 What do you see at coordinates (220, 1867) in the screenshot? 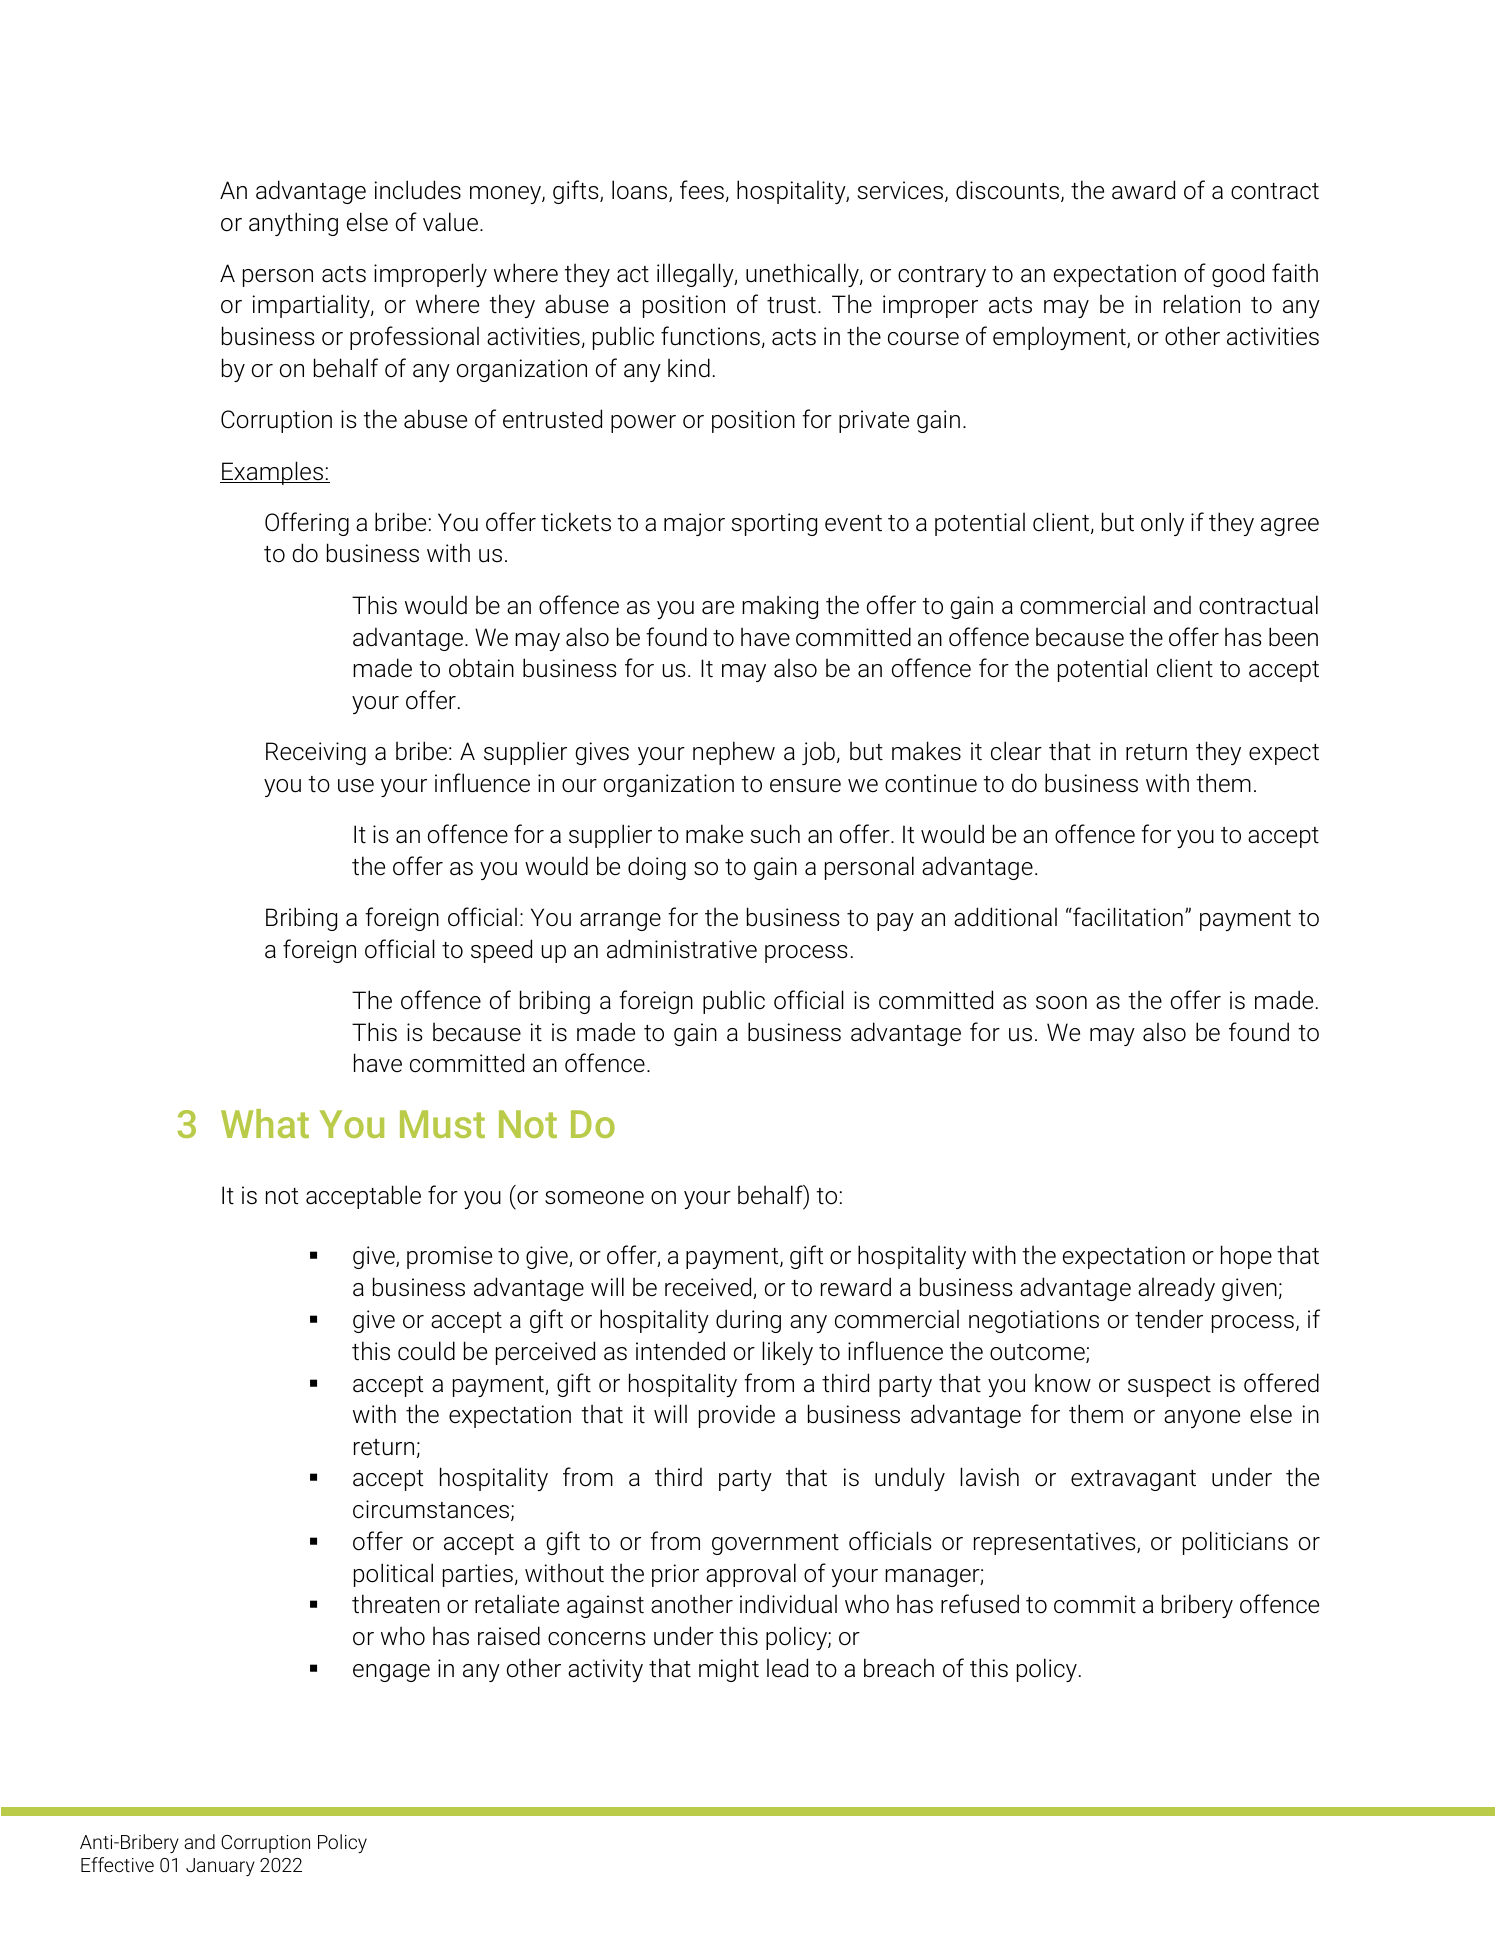
I see `January` at bounding box center [220, 1867].
